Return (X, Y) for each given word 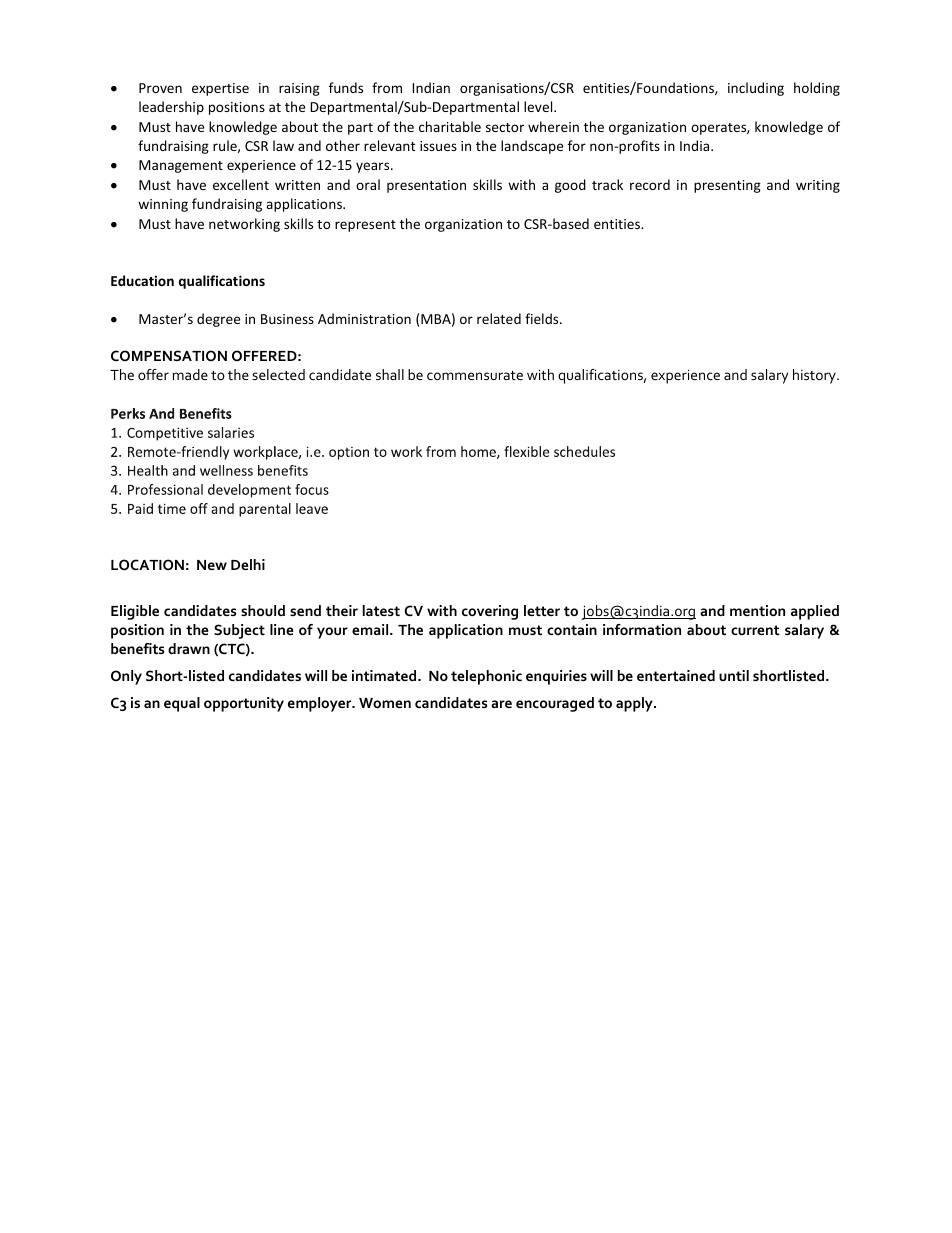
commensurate (475, 375)
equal (182, 704)
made (190, 374)
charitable (450, 126)
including (756, 89)
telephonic (486, 677)
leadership (171, 108)
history (815, 376)
